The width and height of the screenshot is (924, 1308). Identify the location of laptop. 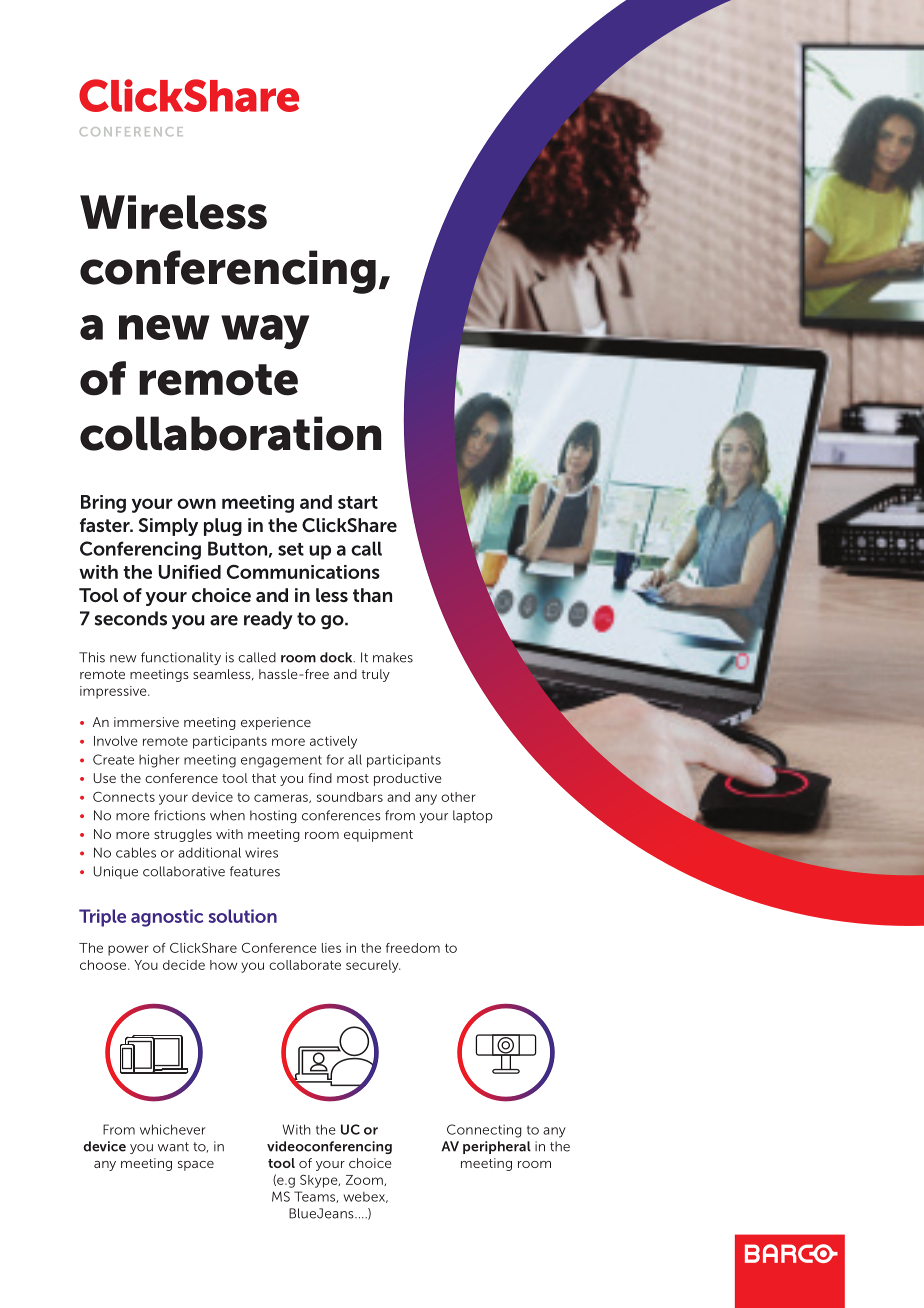
(473, 816).
